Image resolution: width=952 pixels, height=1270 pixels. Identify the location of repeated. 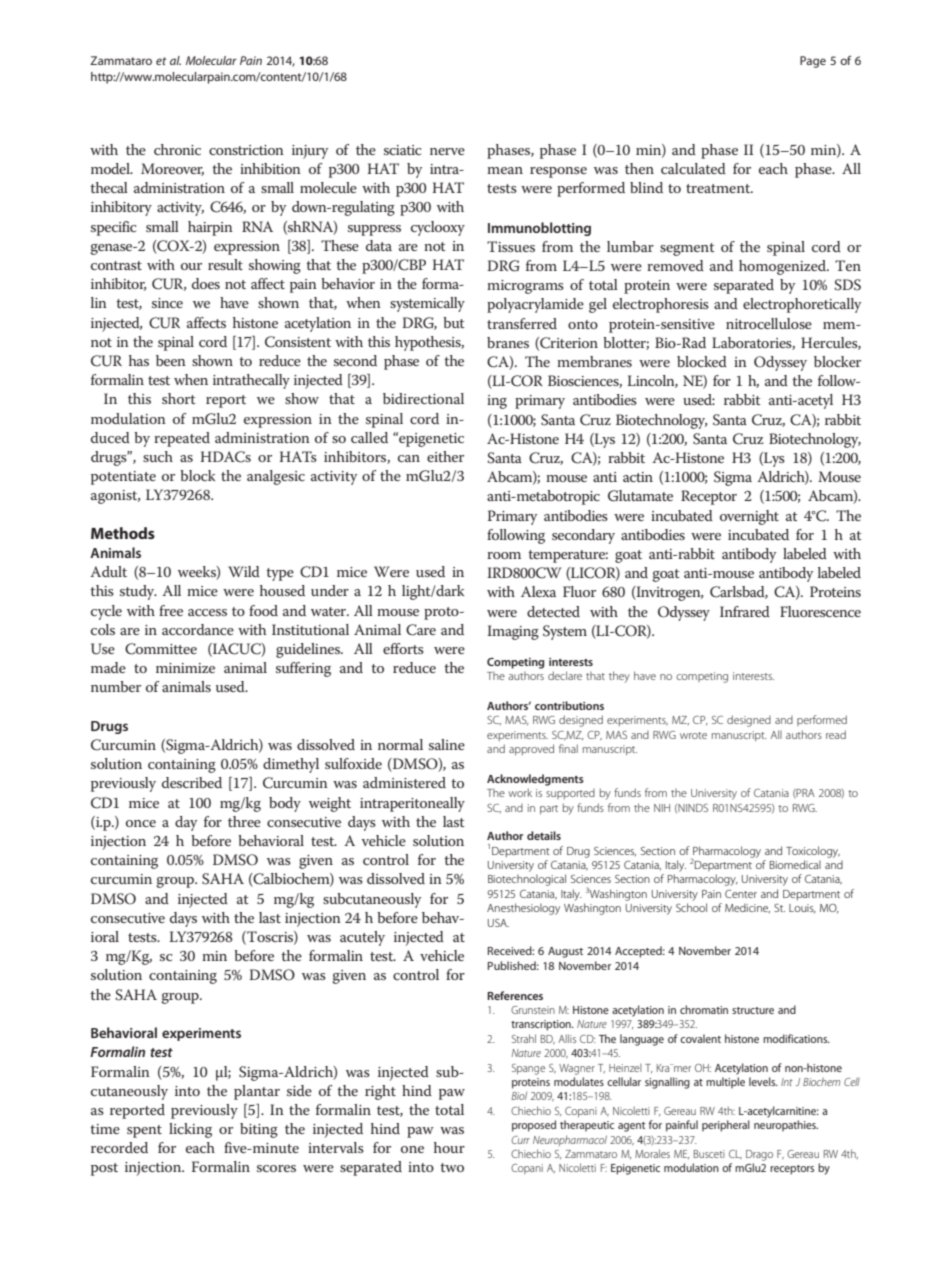
(182, 439).
